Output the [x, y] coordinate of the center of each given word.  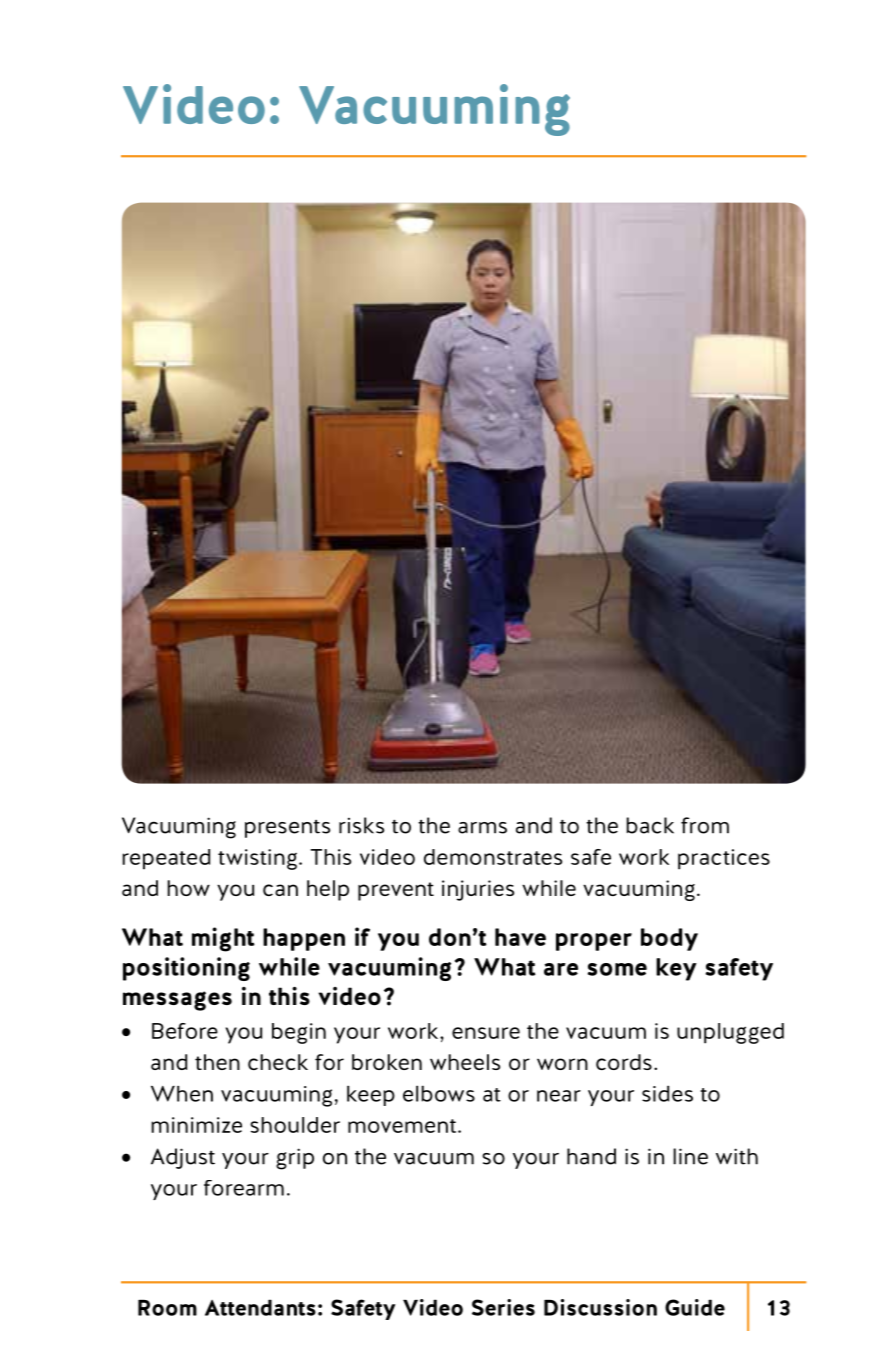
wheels [465, 1062]
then [217, 1062]
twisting [257, 859]
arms [482, 828]
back [650, 825]
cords [624, 1062]
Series [503, 1307]
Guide [695, 1307]
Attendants [260, 1307]
